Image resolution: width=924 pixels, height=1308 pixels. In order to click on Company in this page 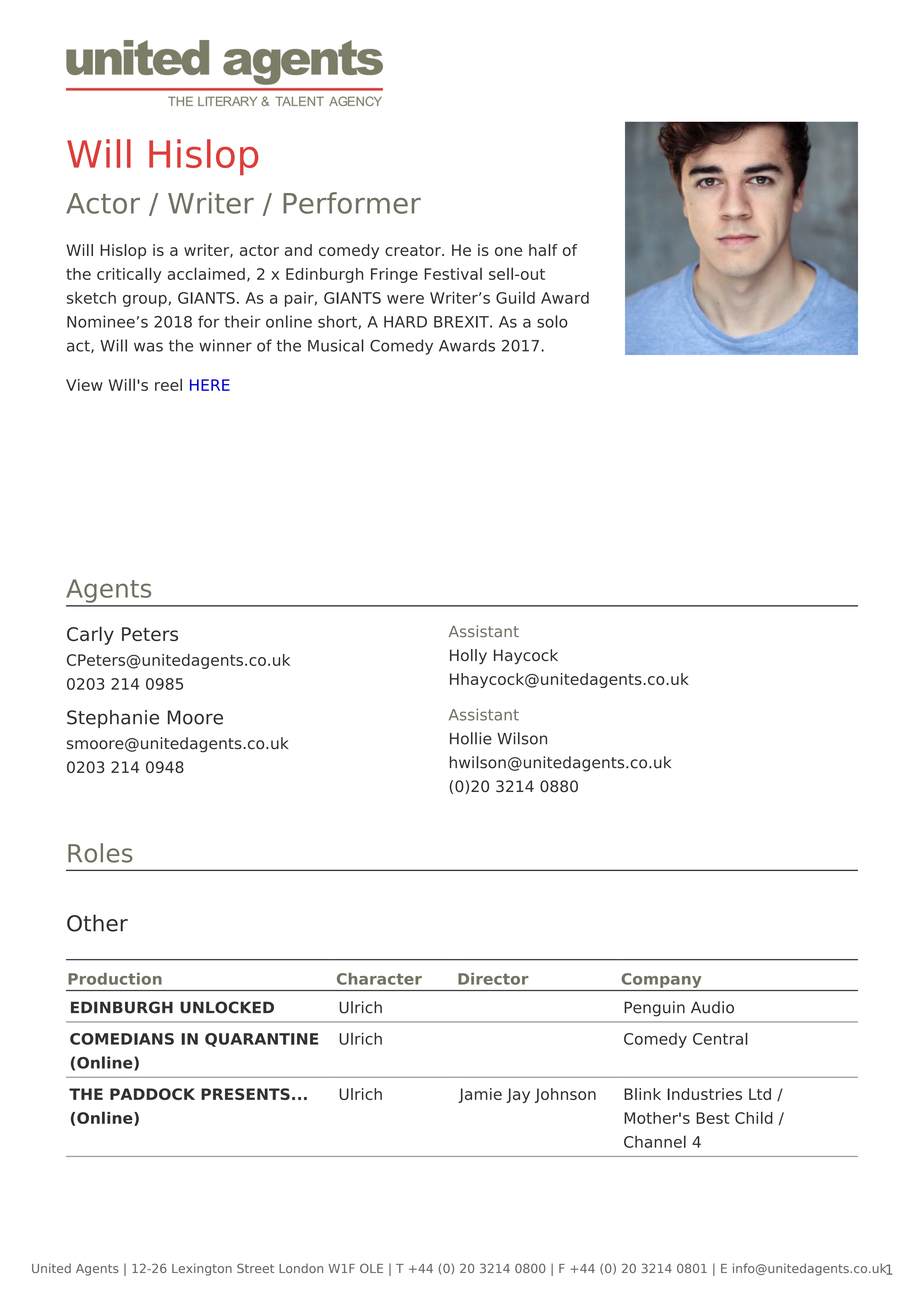, I will do `click(661, 980)`.
